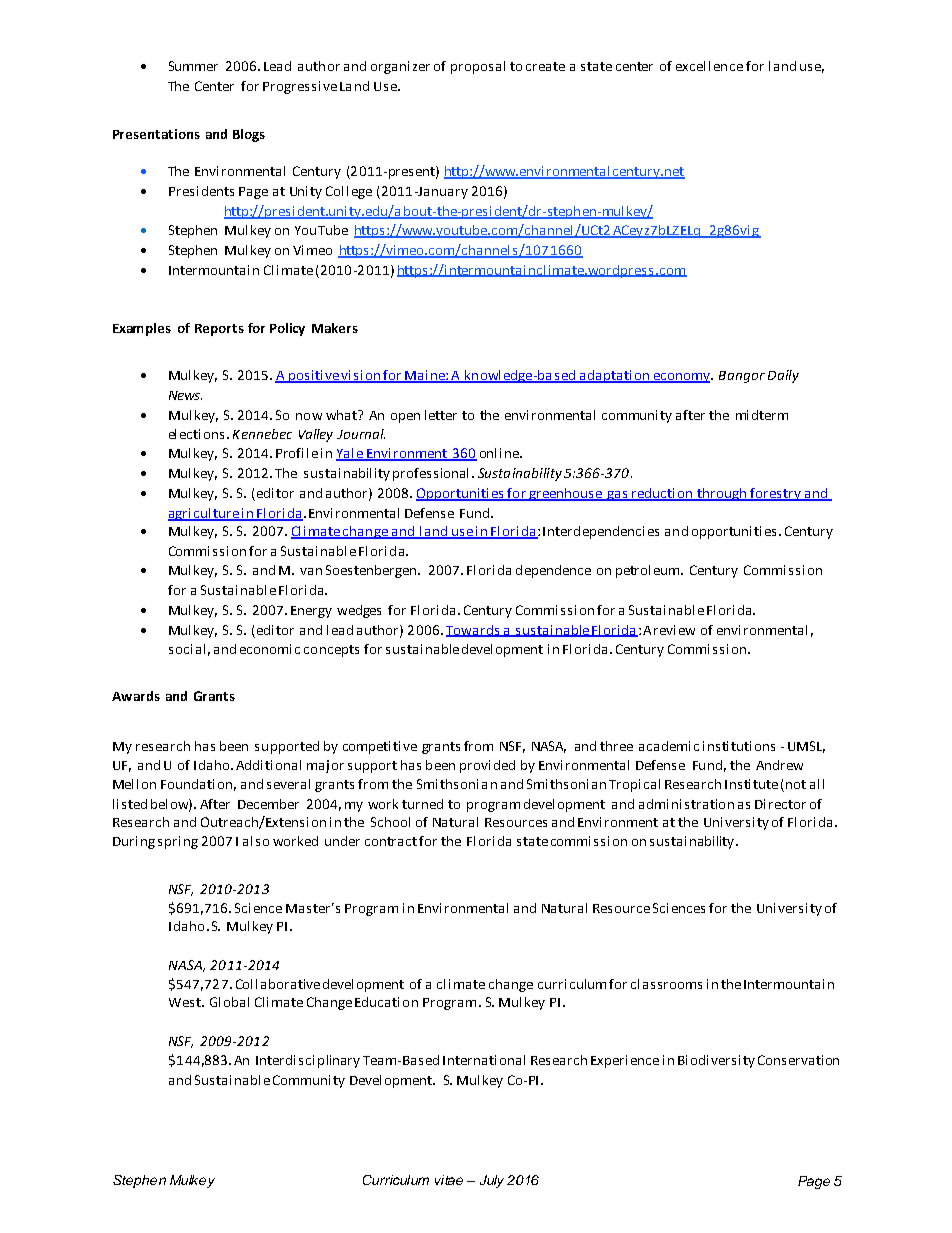 The width and height of the screenshot is (952, 1233). I want to click on Towards, so click(474, 631).
